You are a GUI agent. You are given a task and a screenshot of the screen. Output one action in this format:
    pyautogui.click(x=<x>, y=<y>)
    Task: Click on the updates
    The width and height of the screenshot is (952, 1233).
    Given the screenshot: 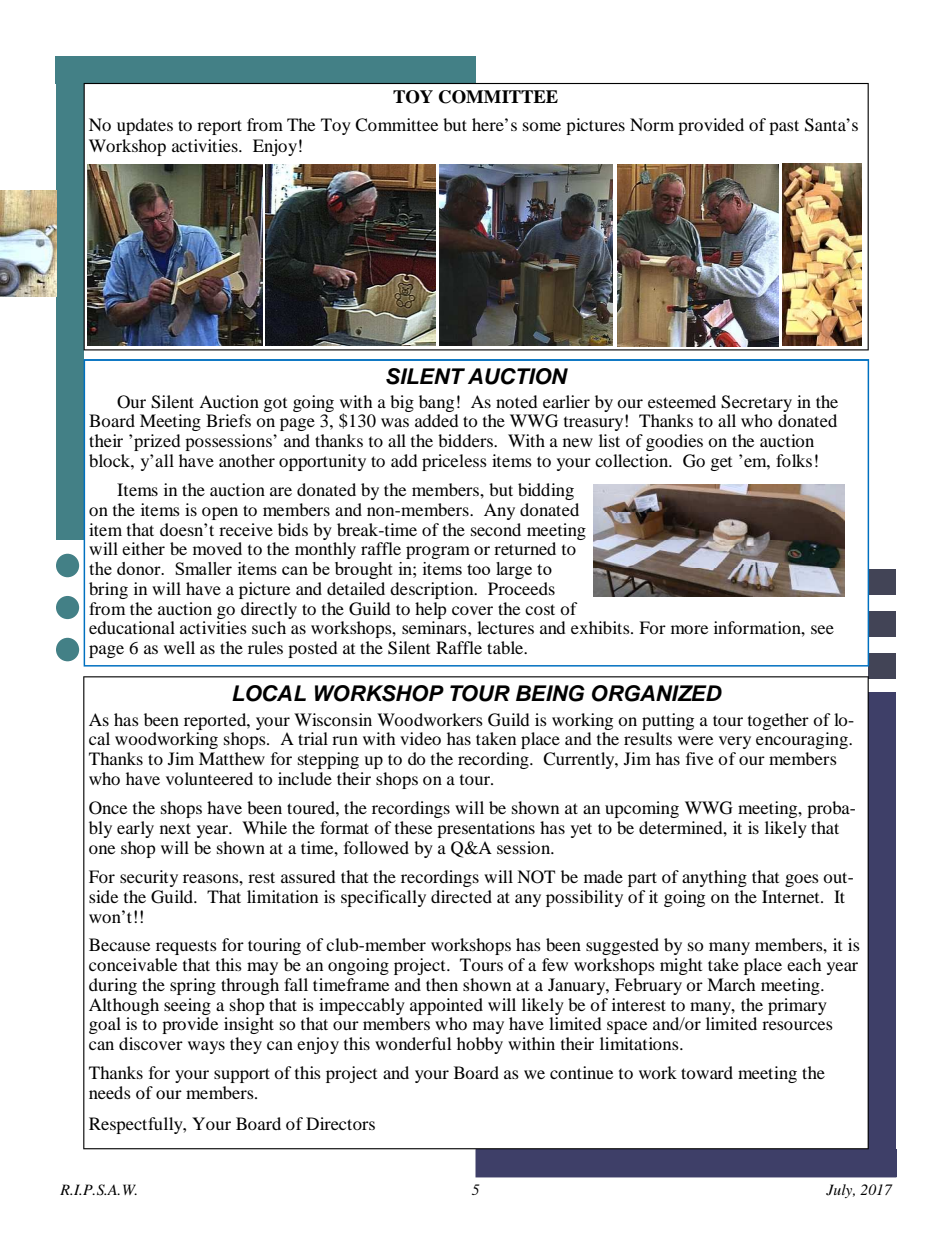 What is the action you would take?
    pyautogui.click(x=145, y=126)
